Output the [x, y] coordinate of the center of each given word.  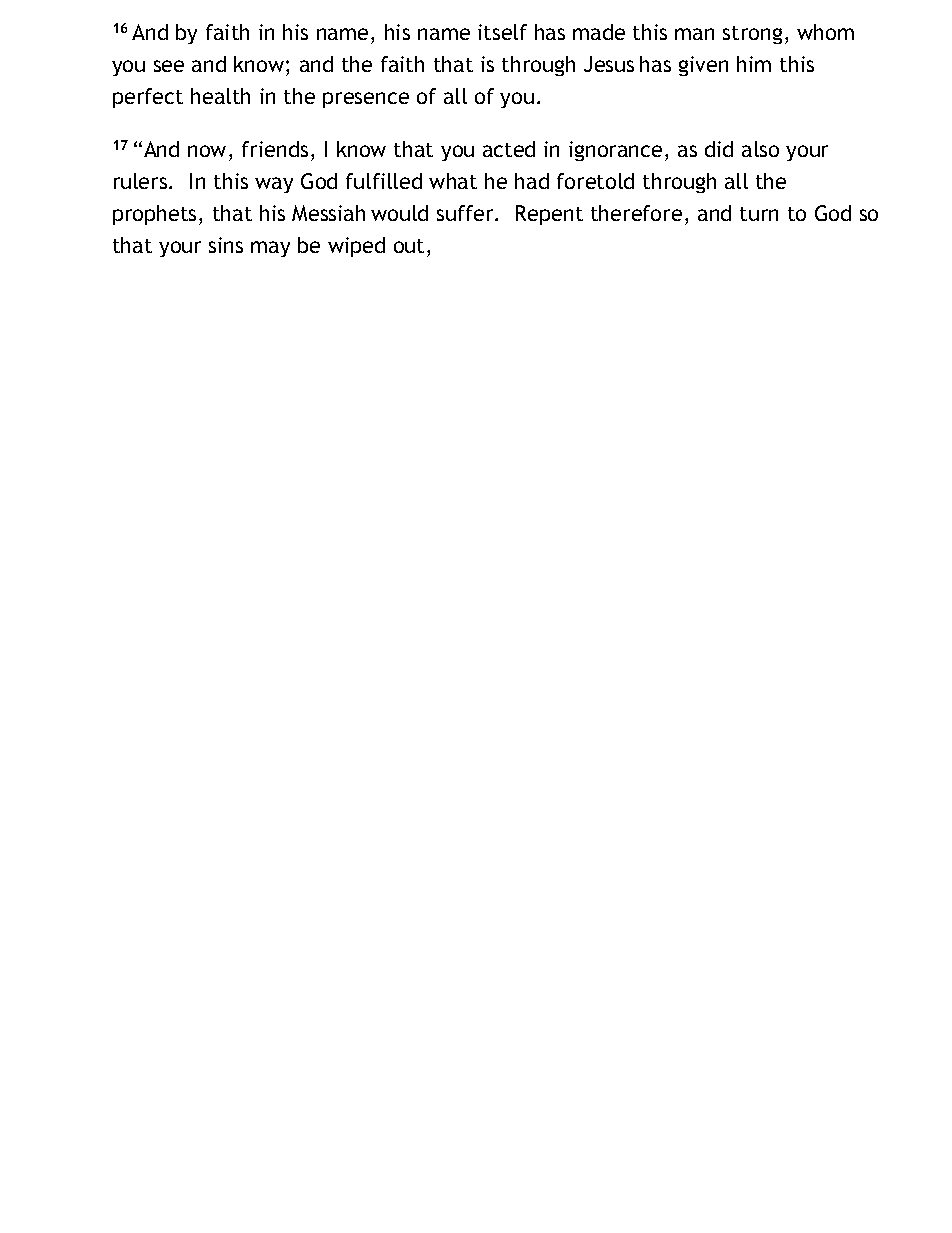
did [719, 149]
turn [759, 214]
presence [366, 100]
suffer [466, 213]
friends [275, 149]
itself [502, 32]
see [169, 66]
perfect [148, 98]
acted [509, 149]
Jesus [609, 64]
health [220, 96]
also [760, 149]
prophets [154, 215]
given [703, 66]
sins [226, 245]
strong [752, 35]
